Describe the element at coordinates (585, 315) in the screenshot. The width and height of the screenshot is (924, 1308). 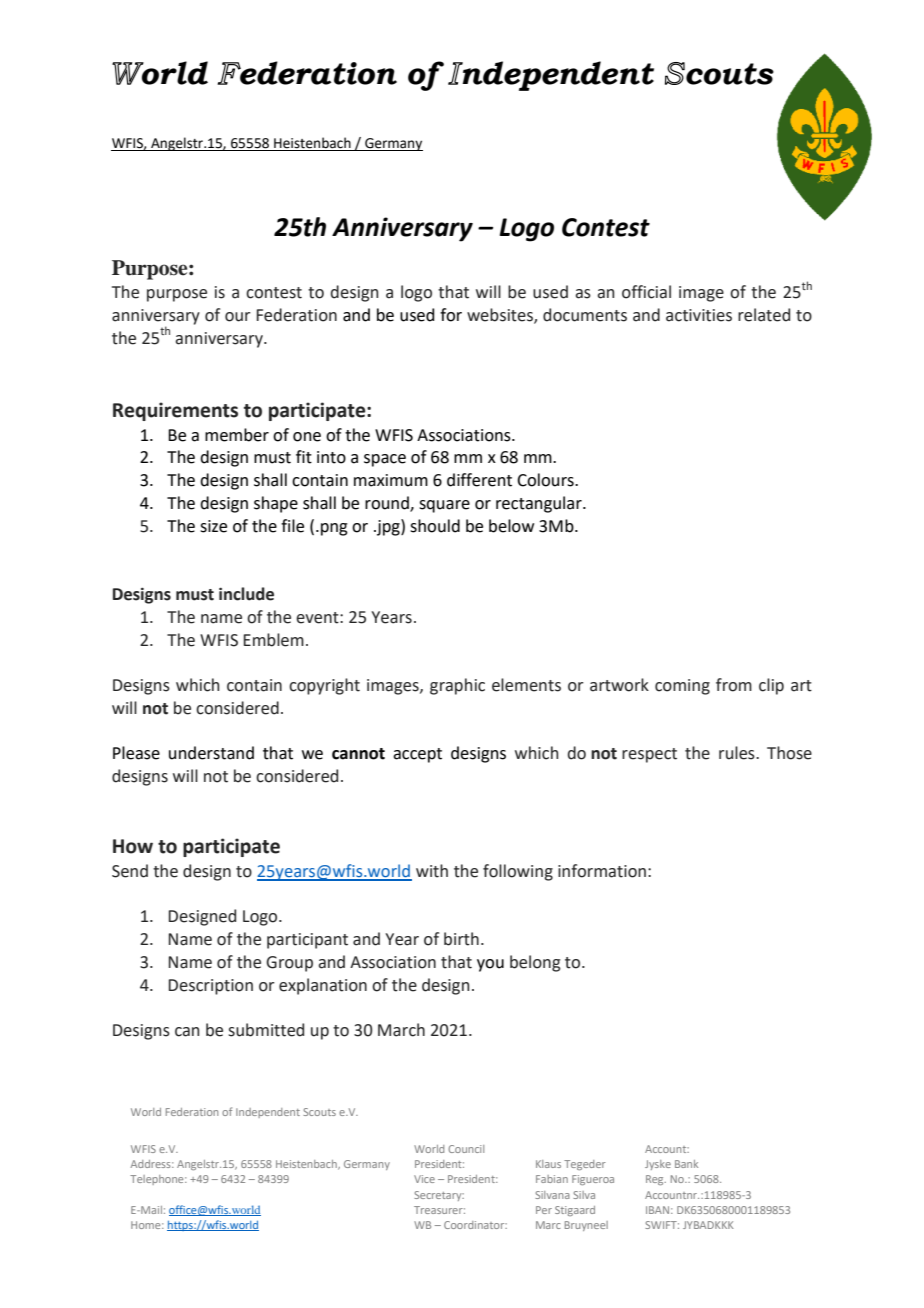
I see `documents` at that location.
